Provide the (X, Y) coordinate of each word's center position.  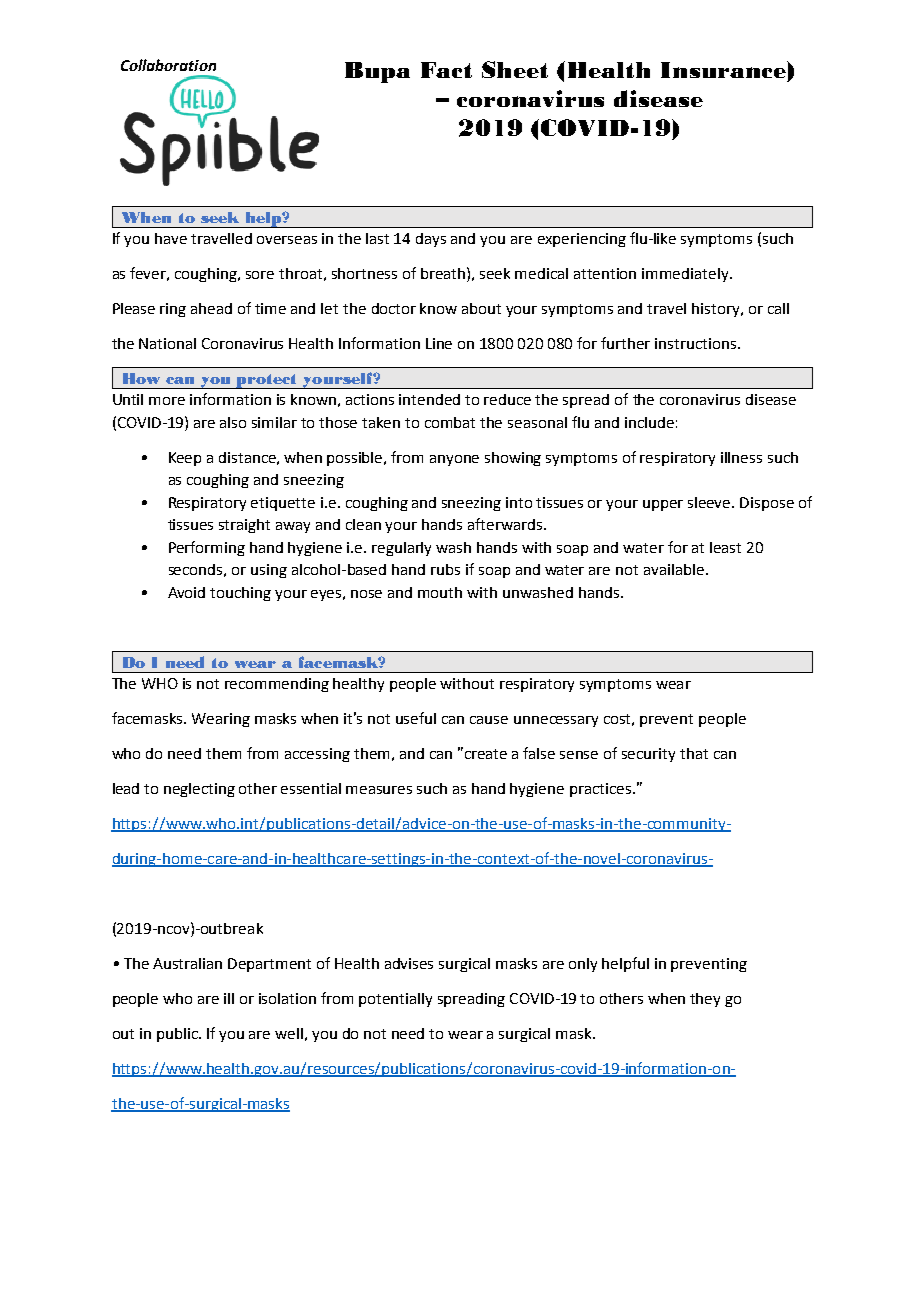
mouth (440, 592)
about (481, 308)
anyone (454, 460)
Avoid (186, 592)
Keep (185, 459)
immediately (686, 275)
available (674, 569)
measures (379, 790)
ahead (211, 308)
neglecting (199, 790)
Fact (446, 70)
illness (741, 457)
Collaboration (168, 65)
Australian (187, 963)
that (694, 753)
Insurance (724, 69)
